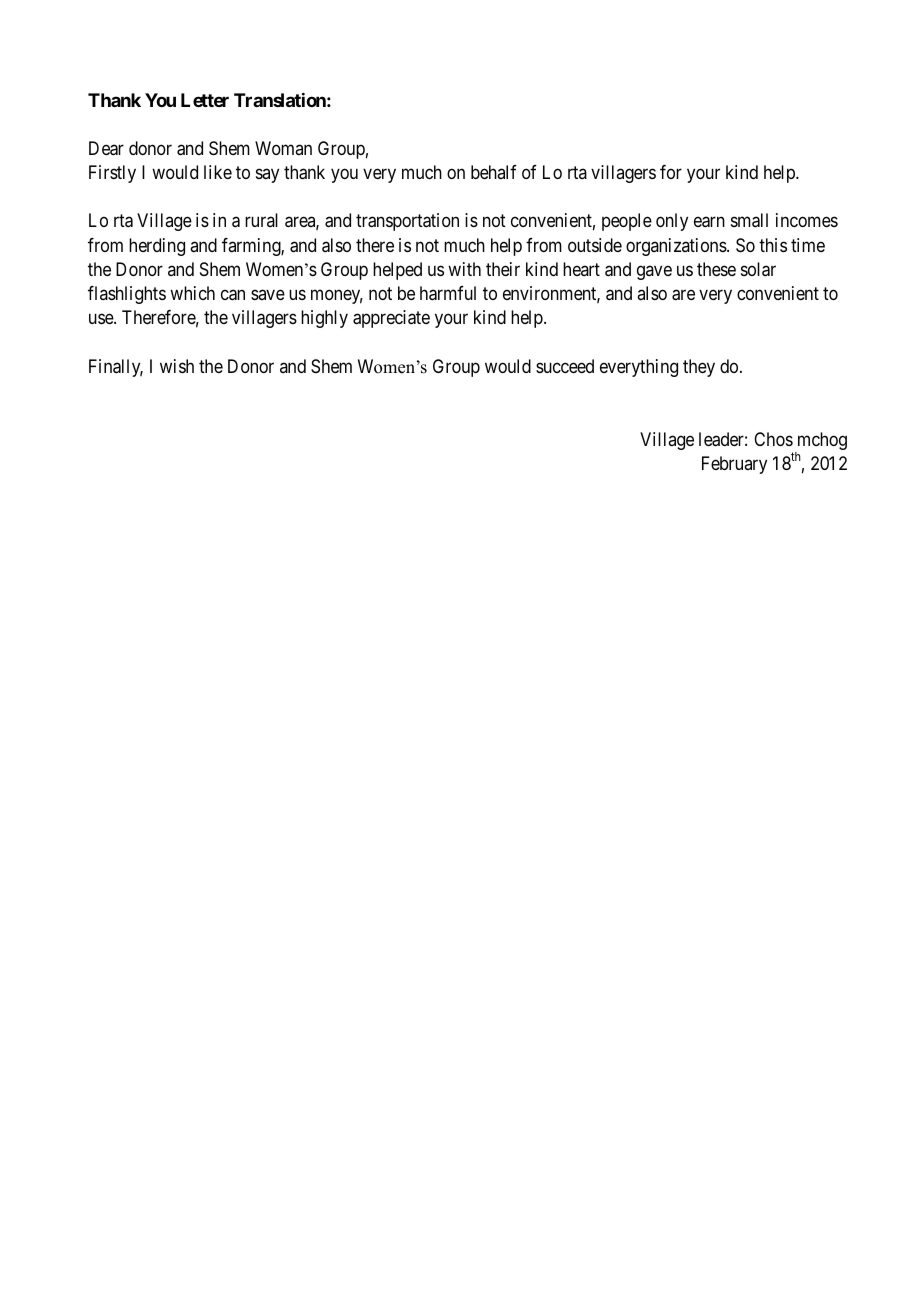 The height and width of the page is (1308, 924). I want to click on Letter, so click(205, 100).
